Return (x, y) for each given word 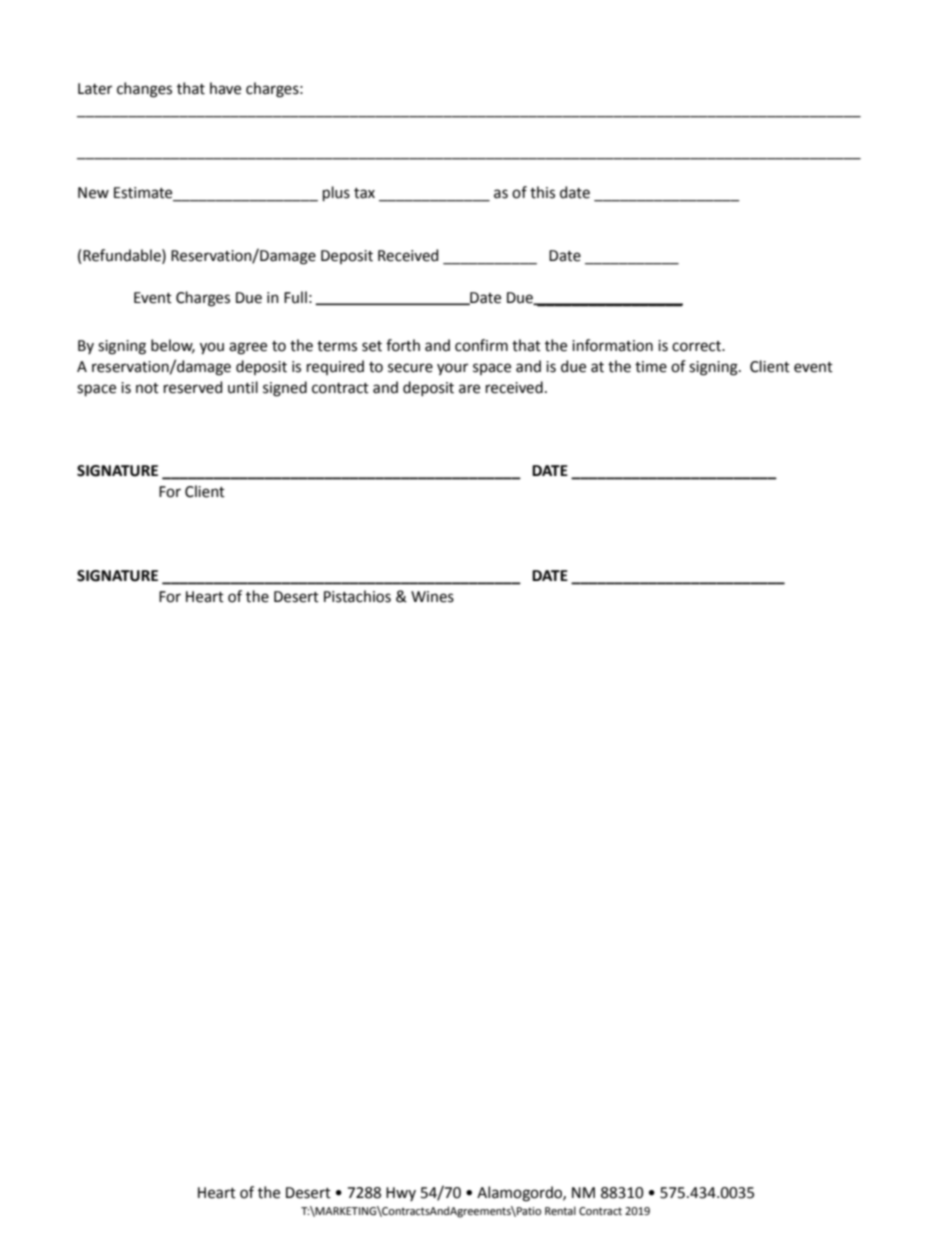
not (147, 388)
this (542, 192)
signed (285, 389)
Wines (432, 597)
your (452, 369)
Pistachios (357, 596)
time (651, 367)
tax (364, 193)
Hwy (401, 1194)
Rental (560, 1210)
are (469, 389)
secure (410, 368)
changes (144, 90)
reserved (193, 387)
